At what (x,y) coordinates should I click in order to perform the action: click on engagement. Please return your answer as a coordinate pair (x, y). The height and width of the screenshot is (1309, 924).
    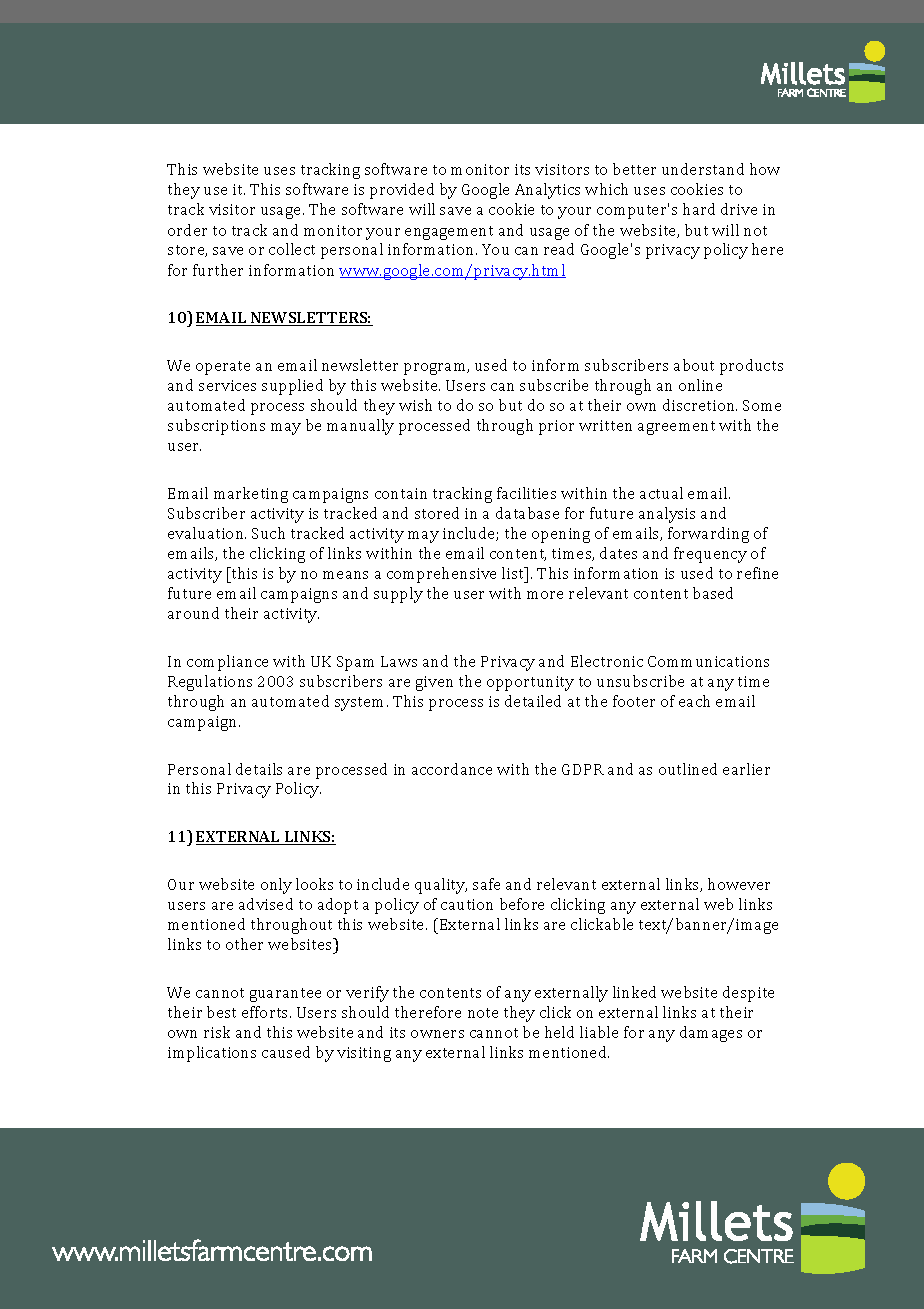
    Looking at the image, I should click on (449, 233).
